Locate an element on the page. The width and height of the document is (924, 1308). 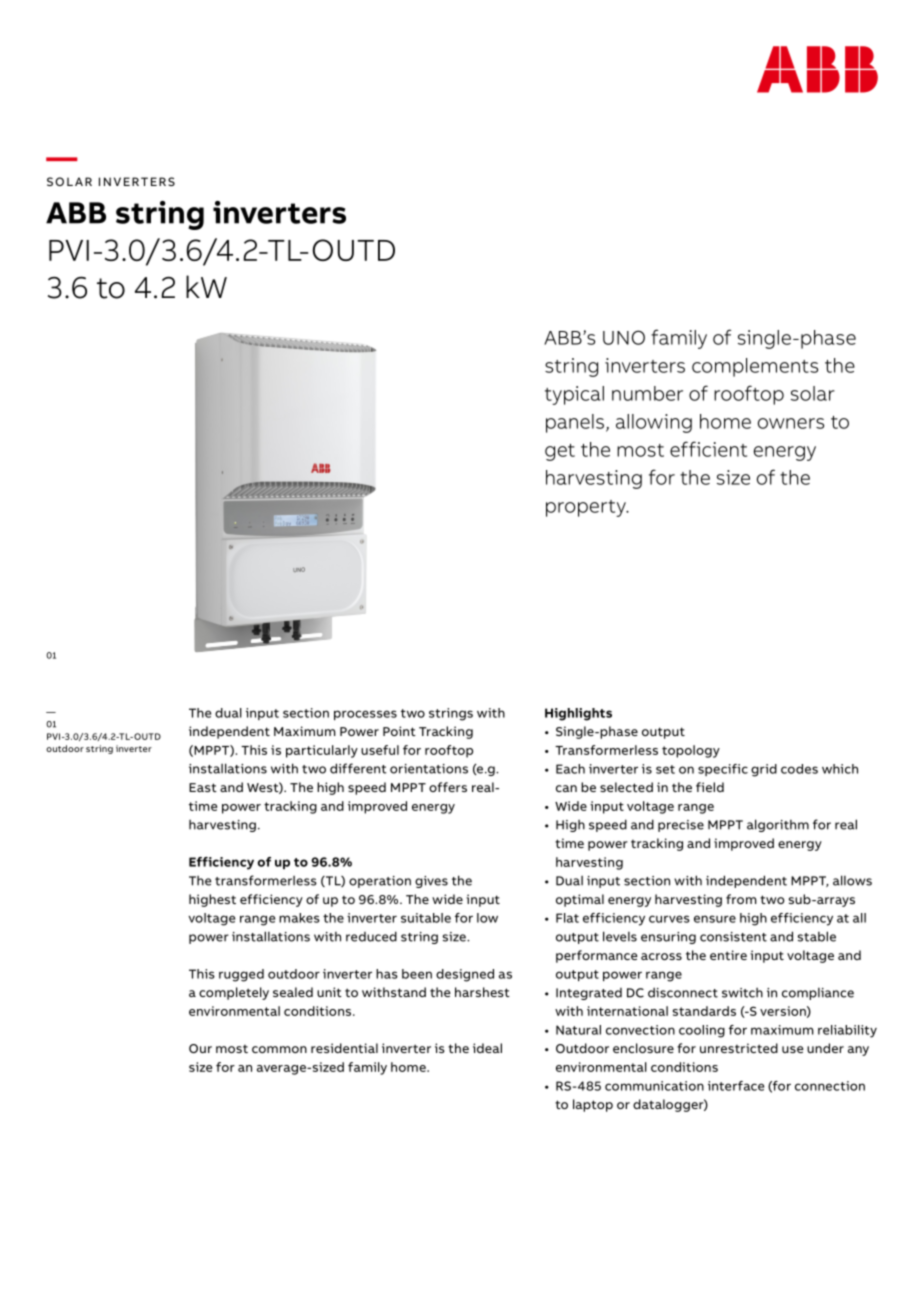
algorithm is located at coordinates (778, 825).
